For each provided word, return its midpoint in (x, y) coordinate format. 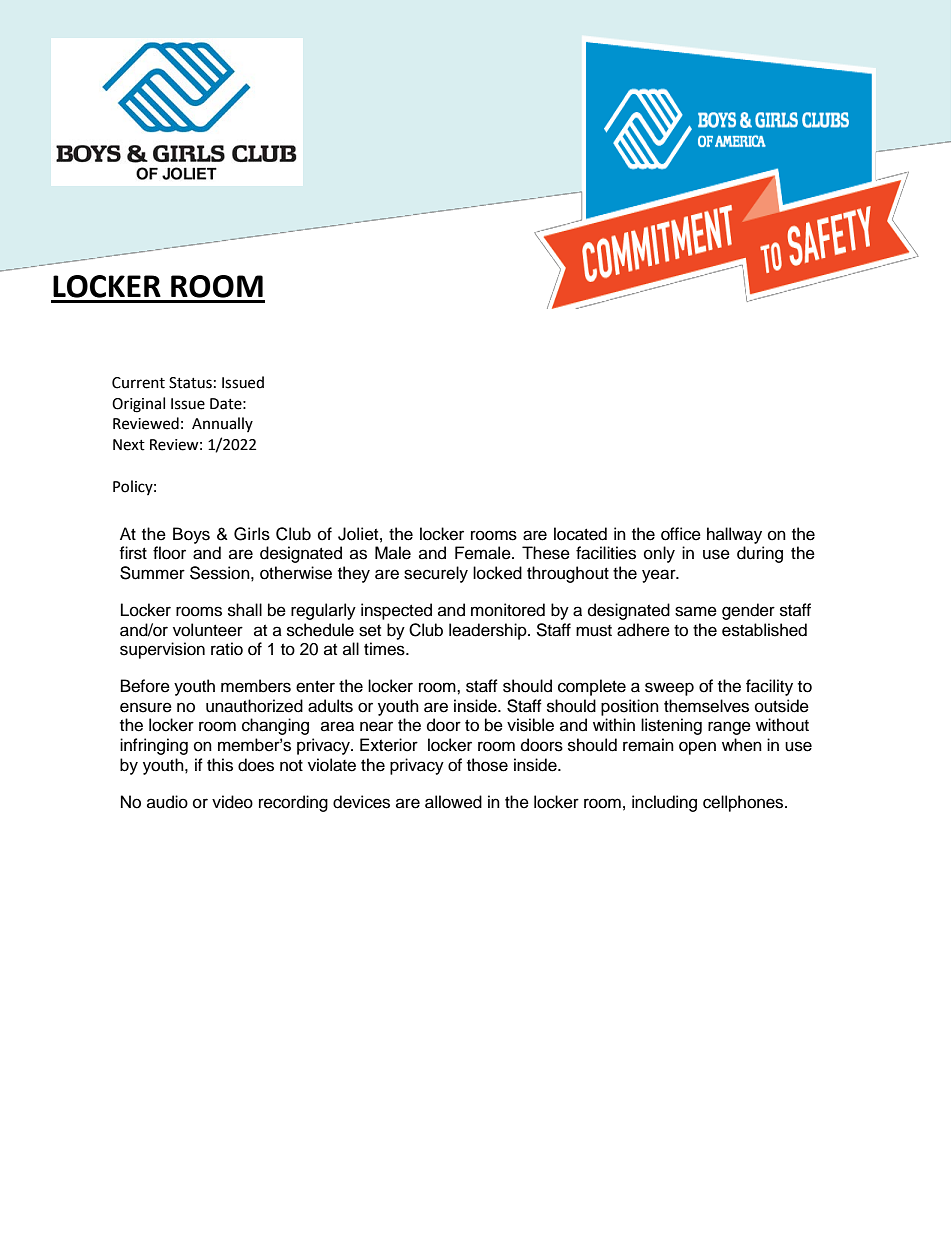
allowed (453, 802)
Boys (191, 535)
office (681, 534)
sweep (669, 689)
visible (530, 725)
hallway (734, 535)
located (580, 534)
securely (436, 574)
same (696, 611)
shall (245, 610)
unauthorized (254, 706)
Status (190, 383)
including (664, 803)
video (232, 802)
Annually (222, 424)
